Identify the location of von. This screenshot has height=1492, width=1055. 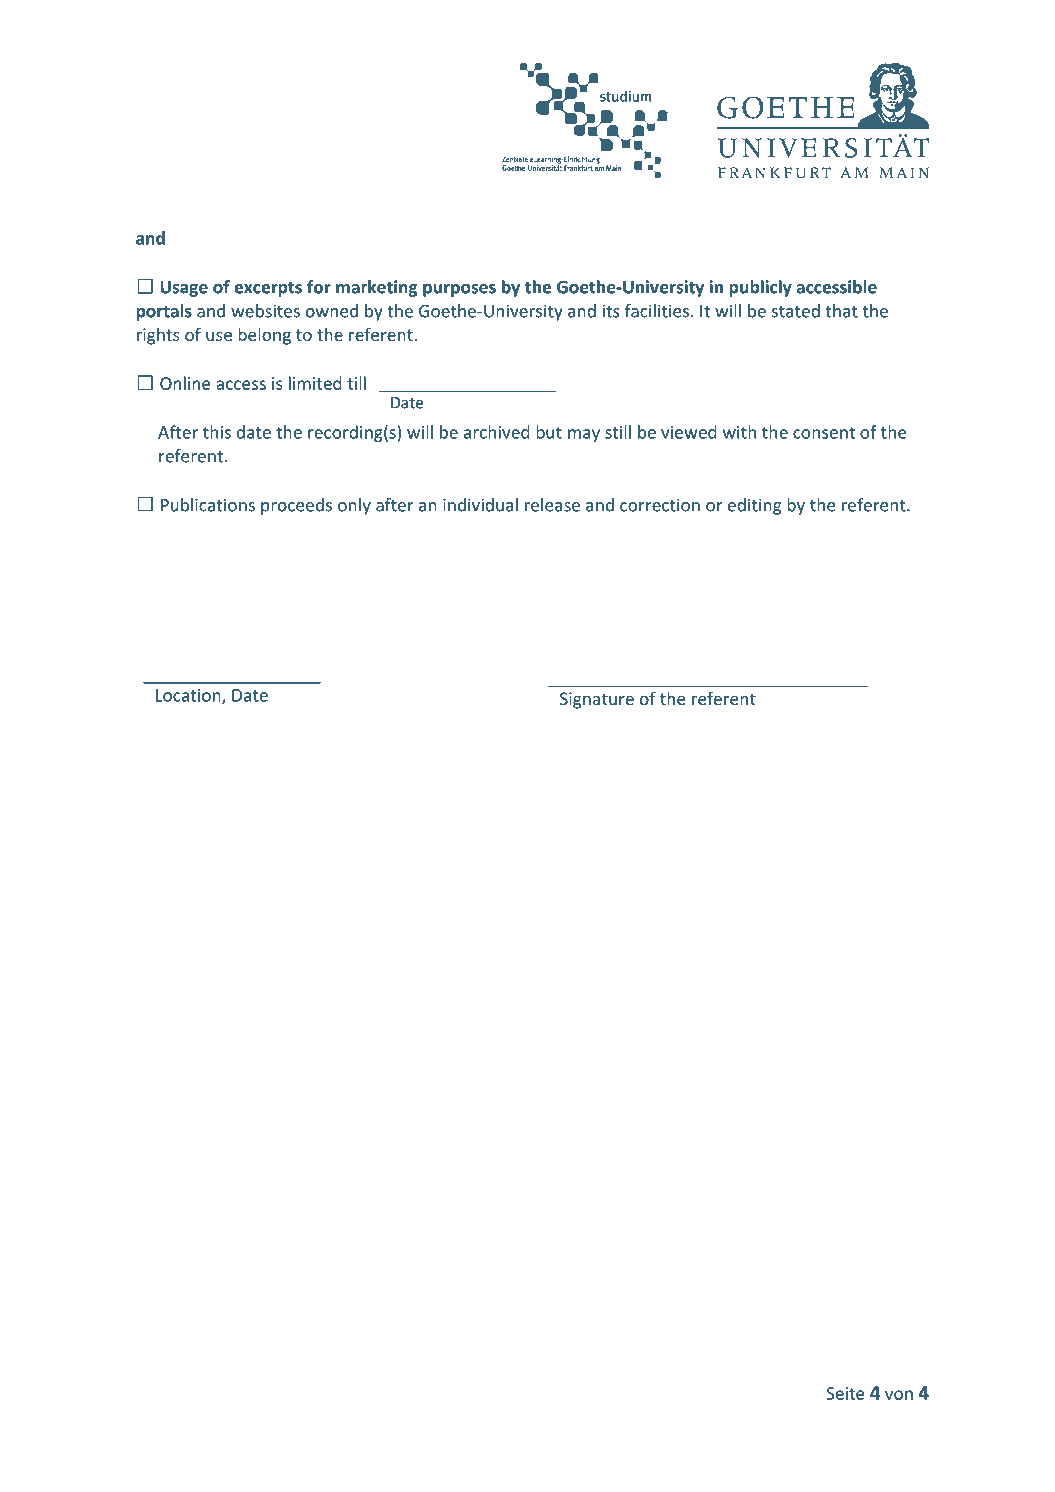
(899, 1395).
